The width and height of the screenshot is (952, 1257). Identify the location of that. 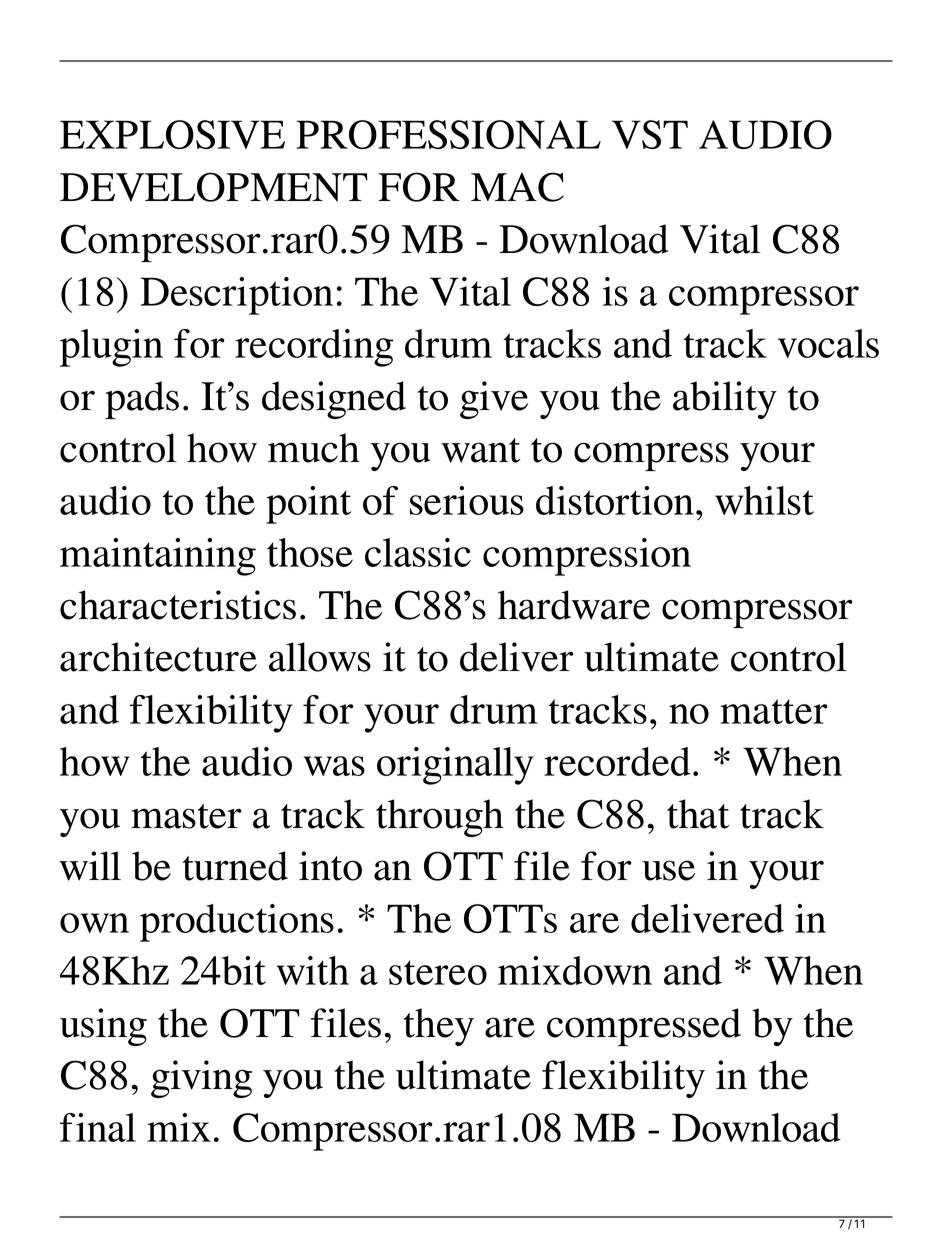
(698, 814).
